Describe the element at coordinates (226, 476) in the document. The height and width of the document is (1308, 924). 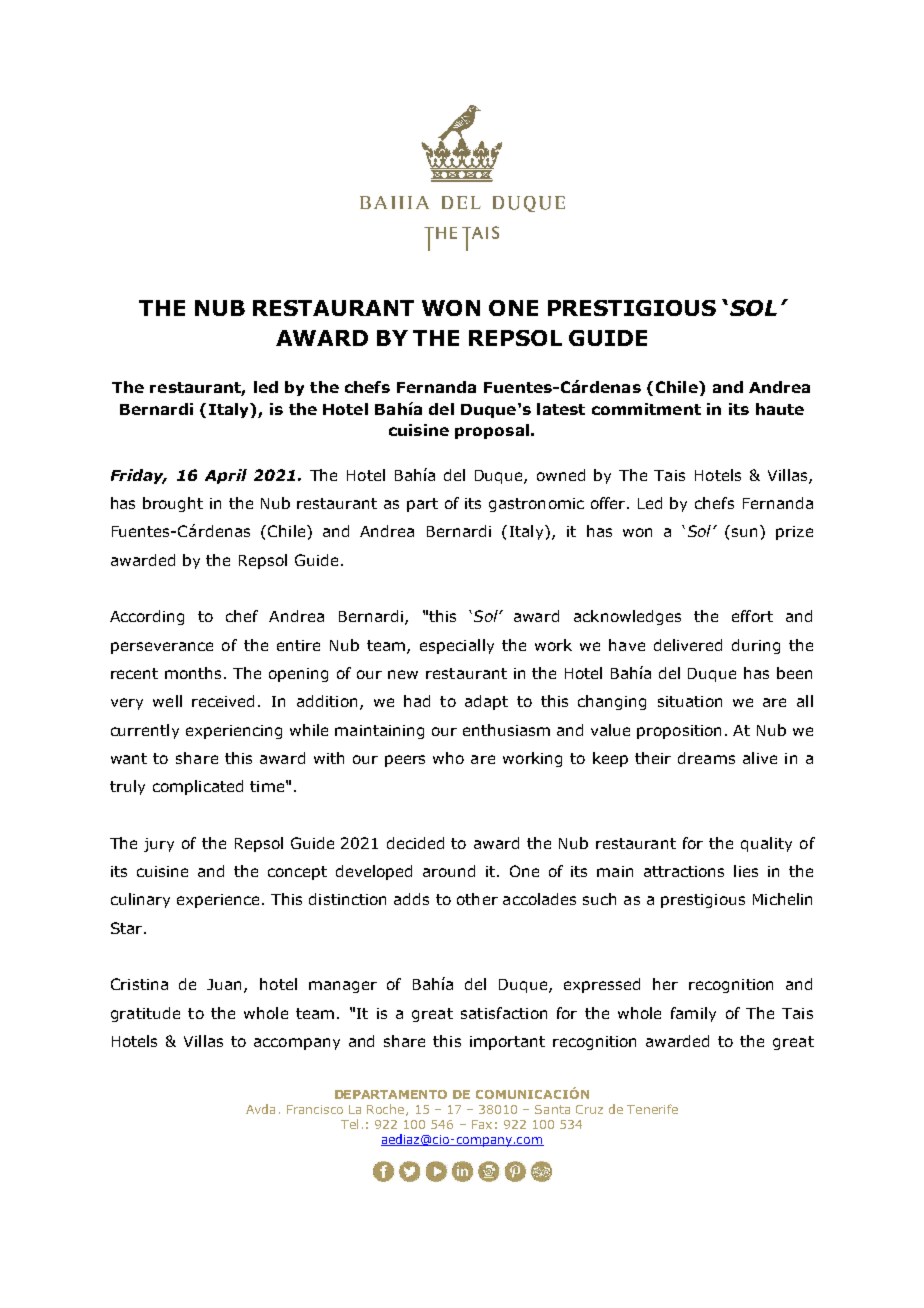
I see `April` at that location.
